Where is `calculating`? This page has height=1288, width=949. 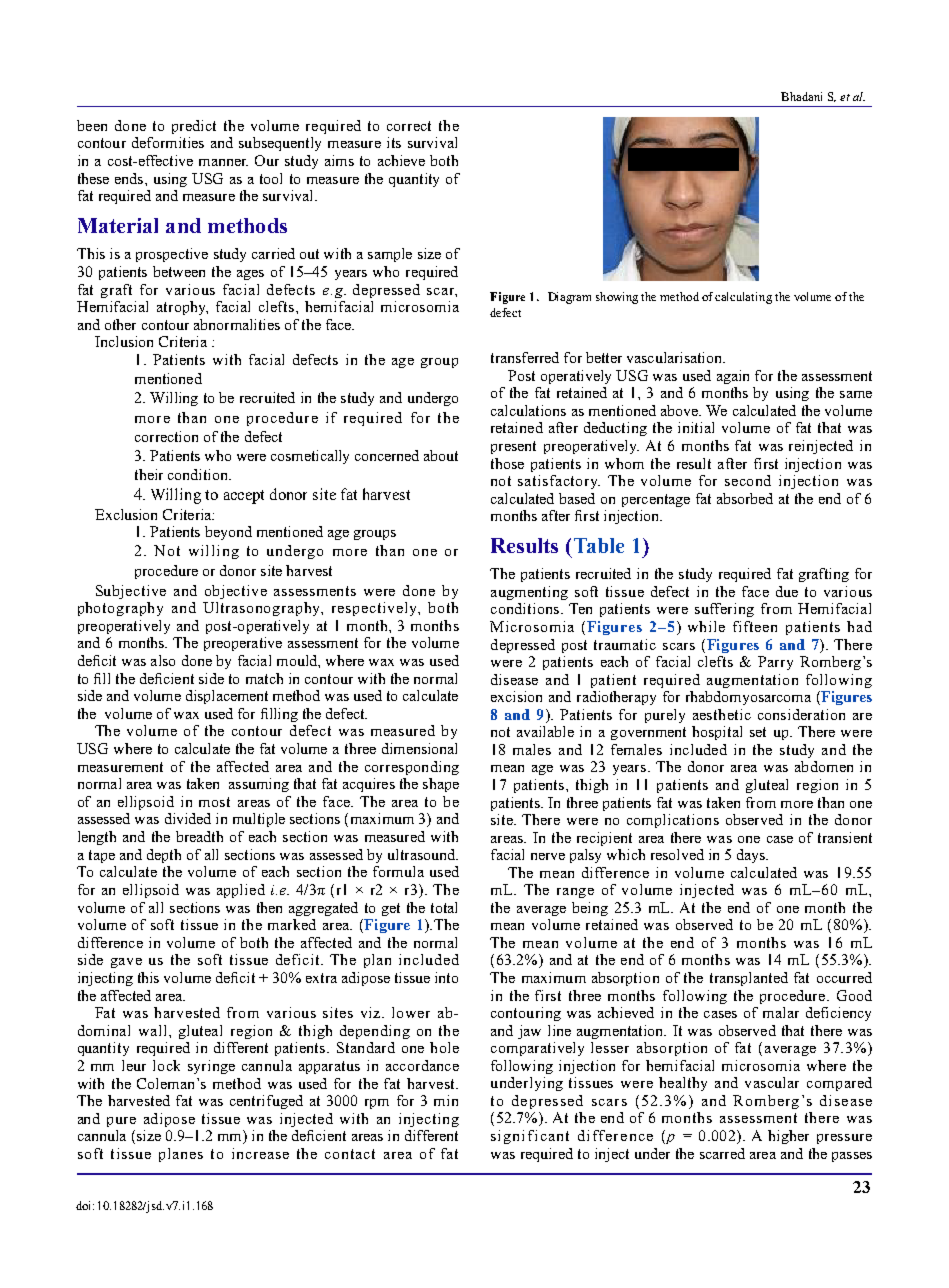 calculating is located at coordinates (743, 298).
